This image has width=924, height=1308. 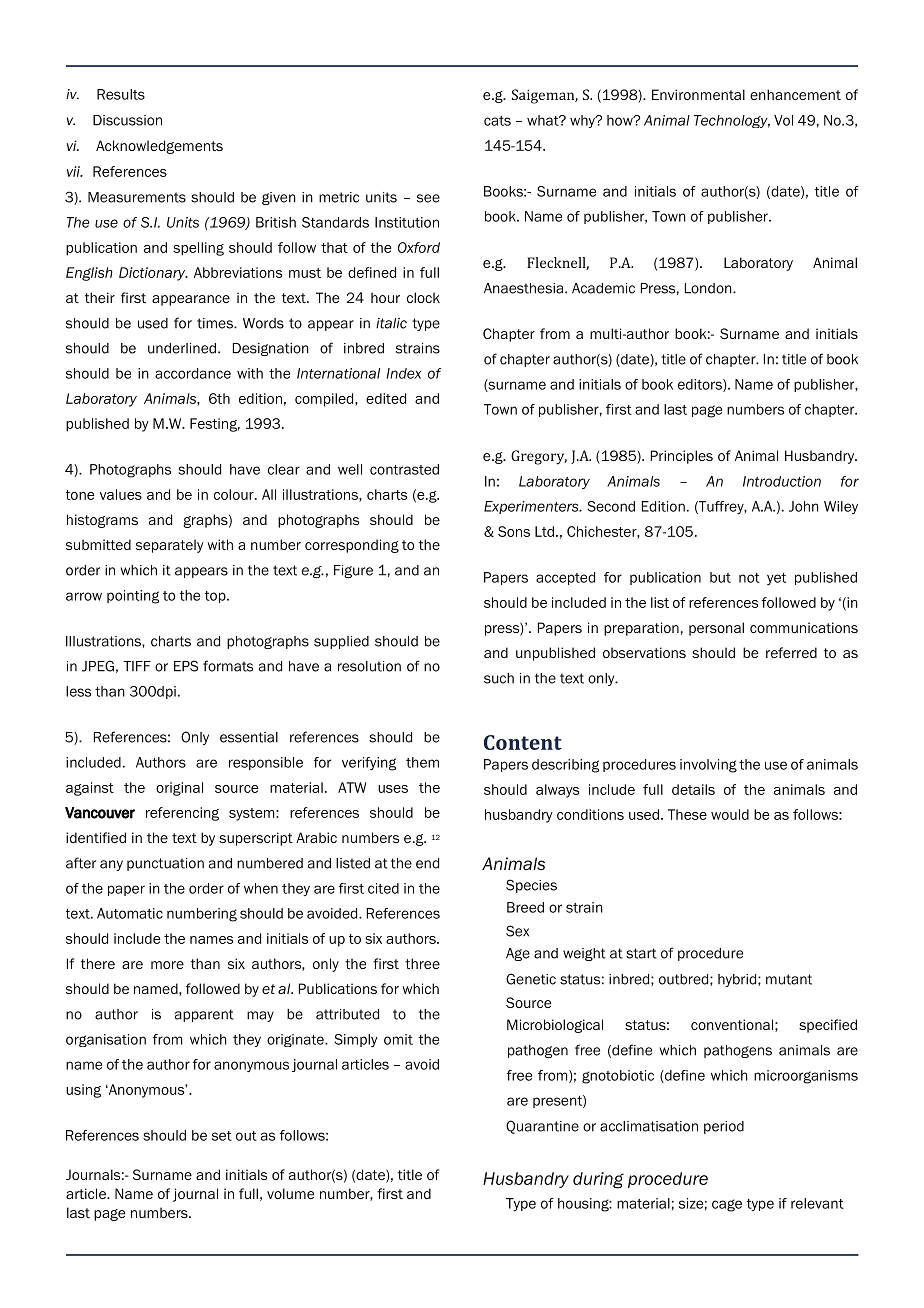 I want to click on values, so click(x=121, y=494).
